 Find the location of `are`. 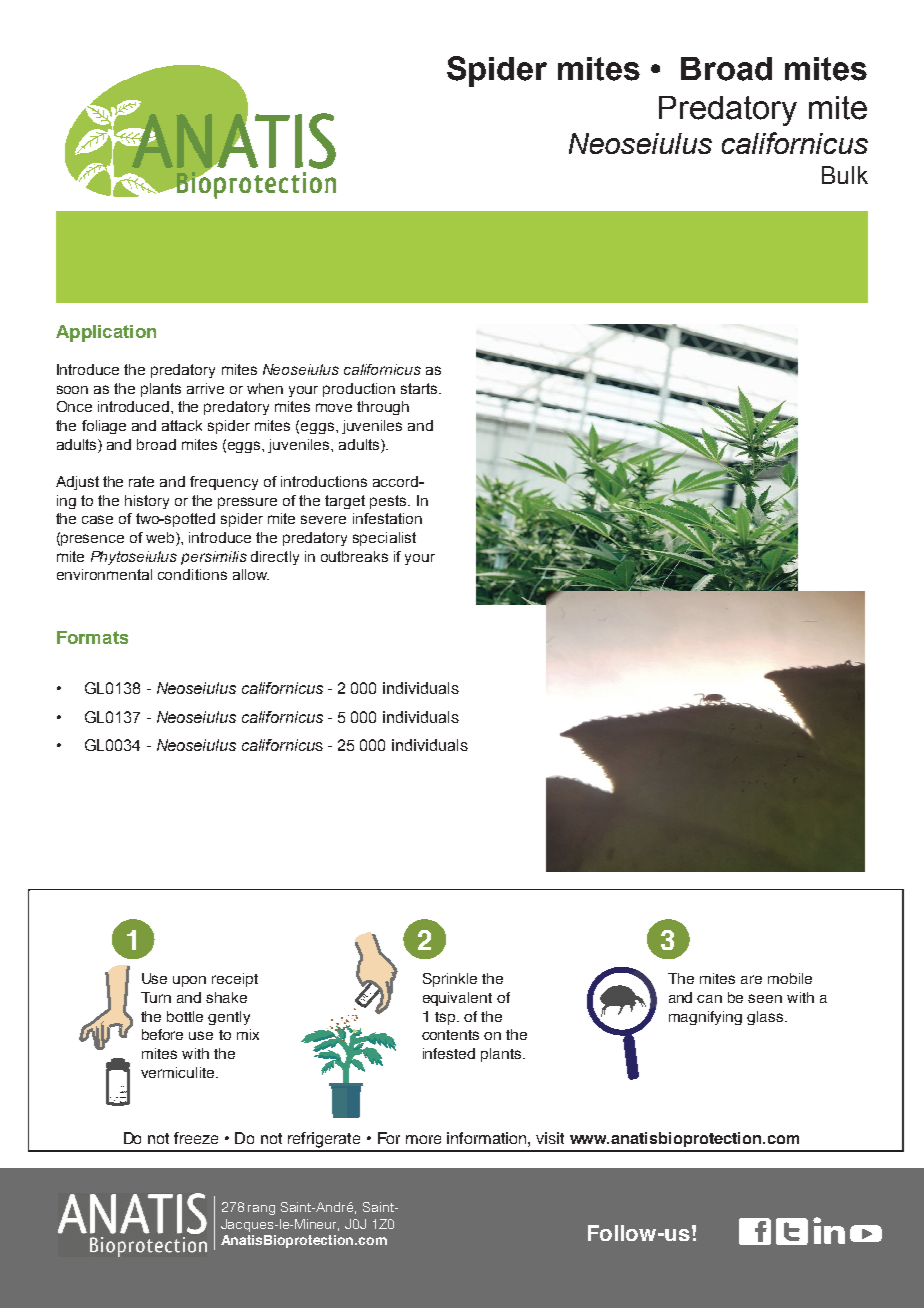

are is located at coordinates (751, 979).
